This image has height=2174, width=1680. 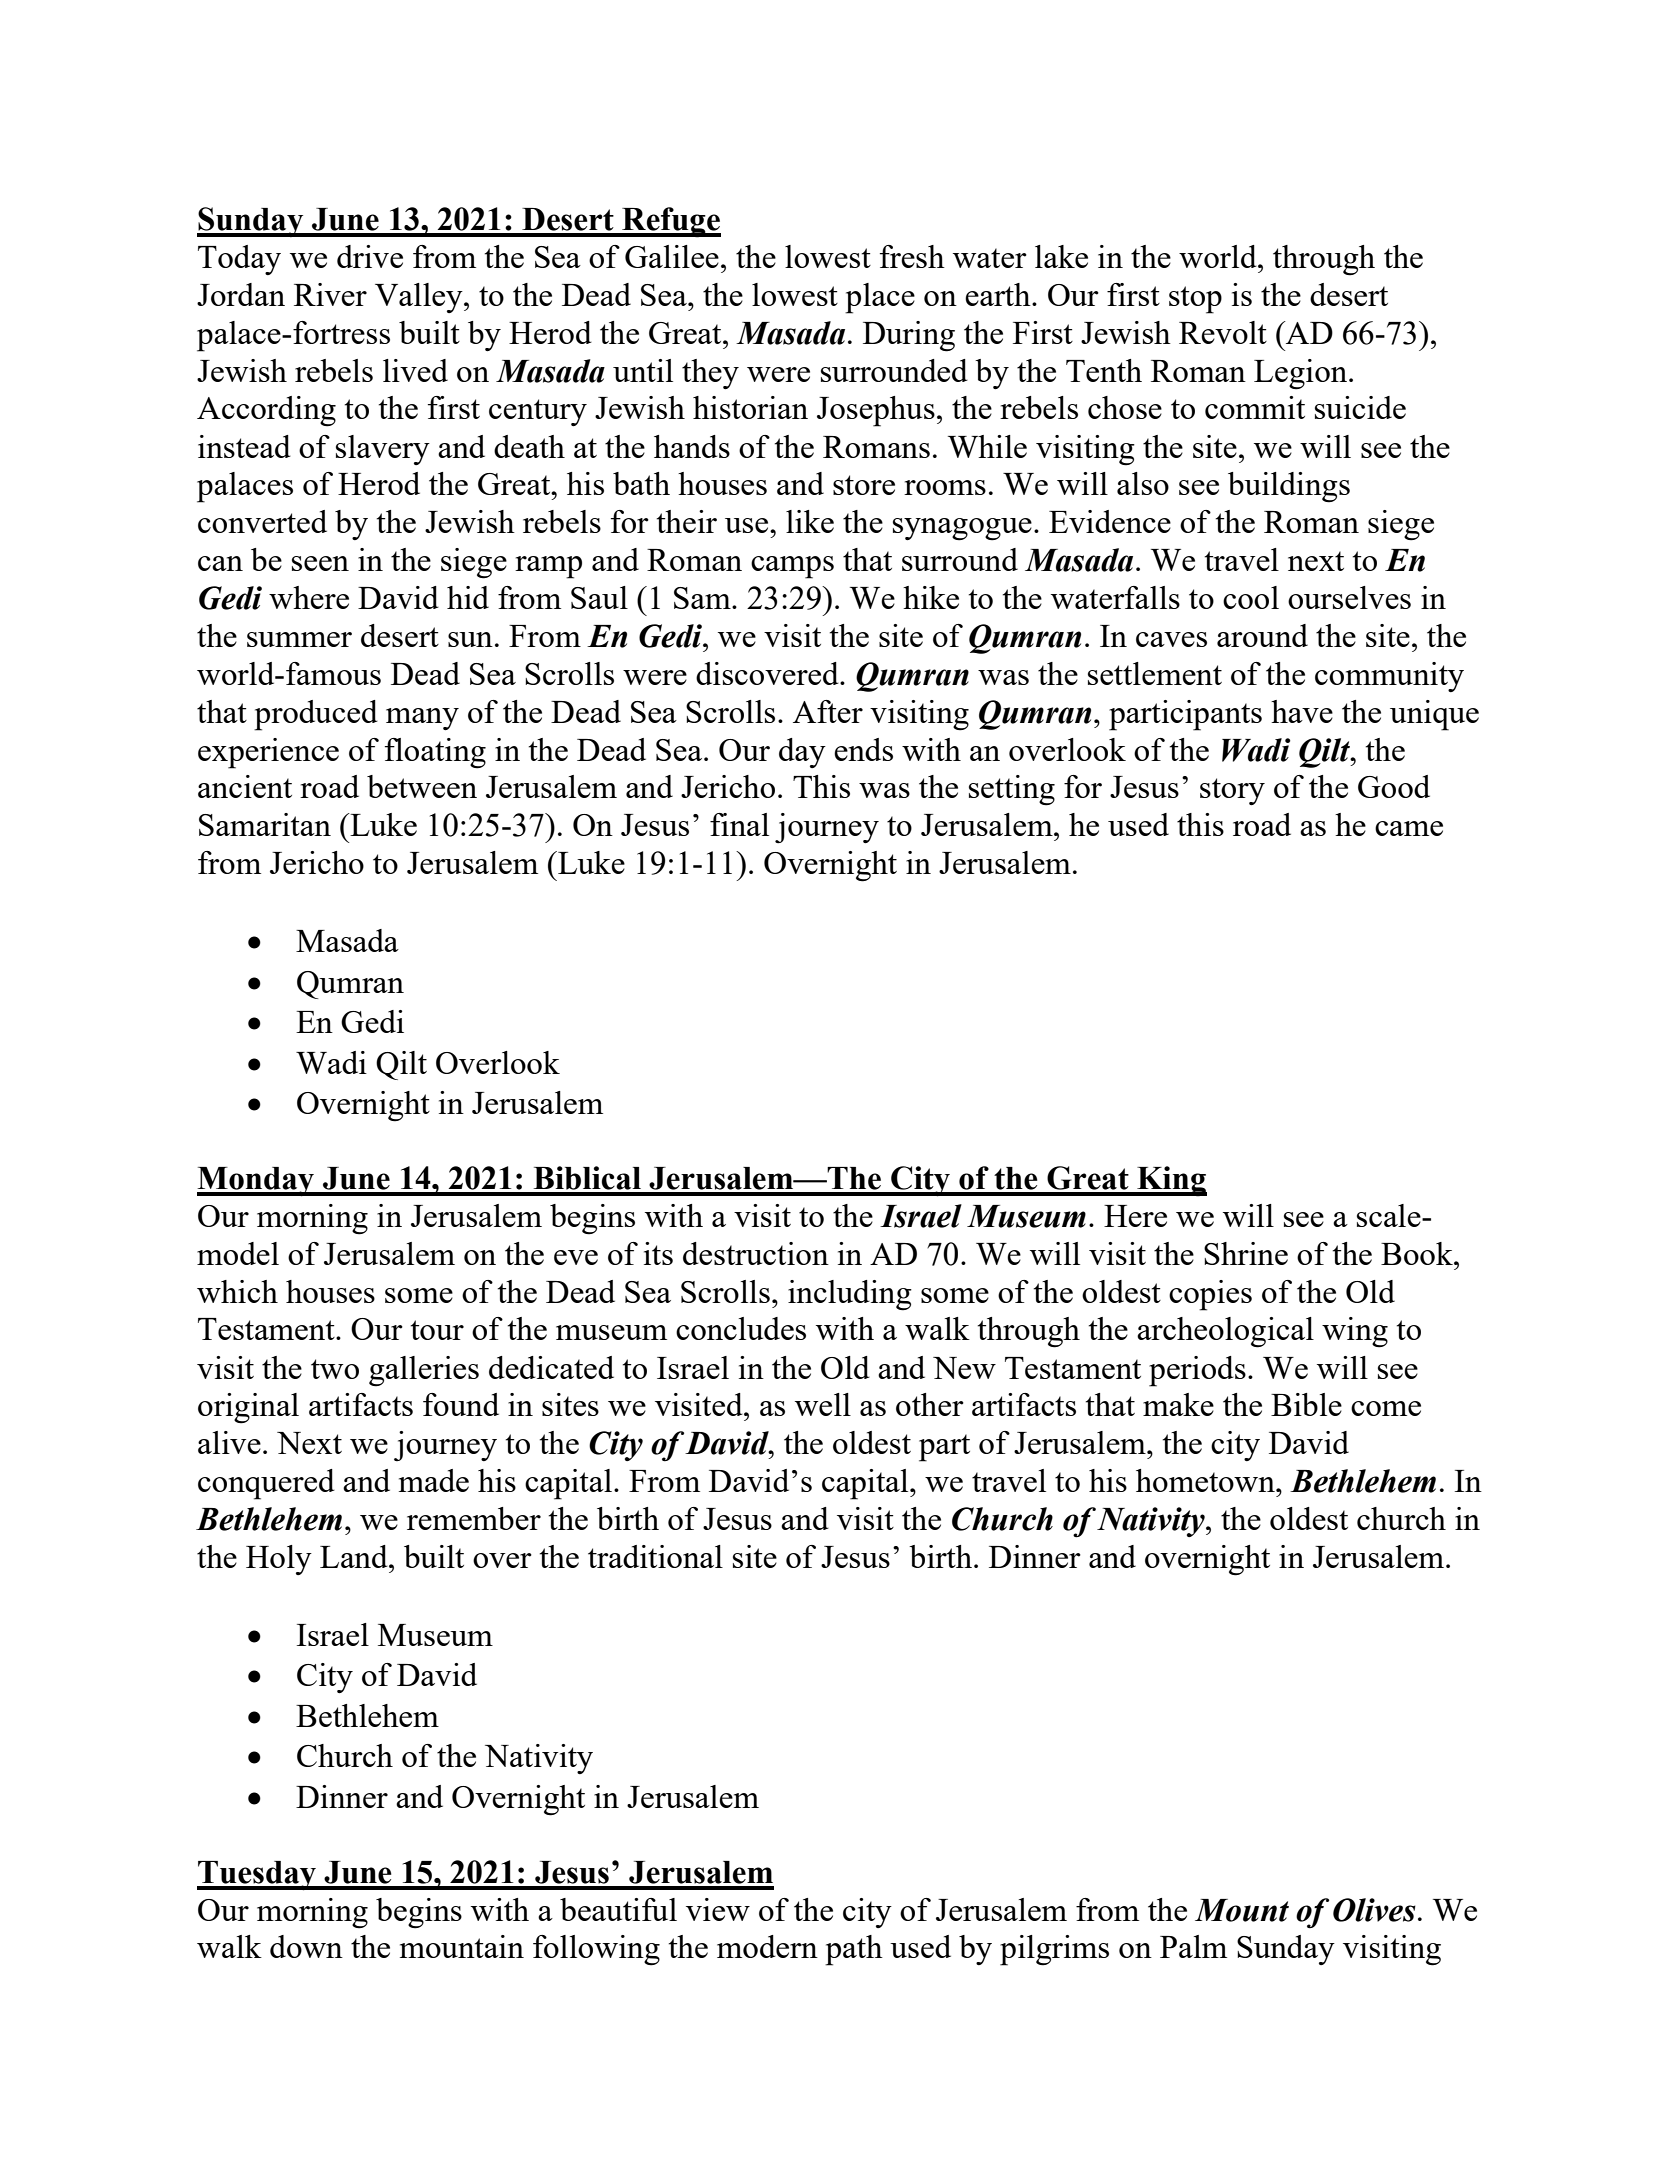 I want to click on King, so click(x=1171, y=1181).
